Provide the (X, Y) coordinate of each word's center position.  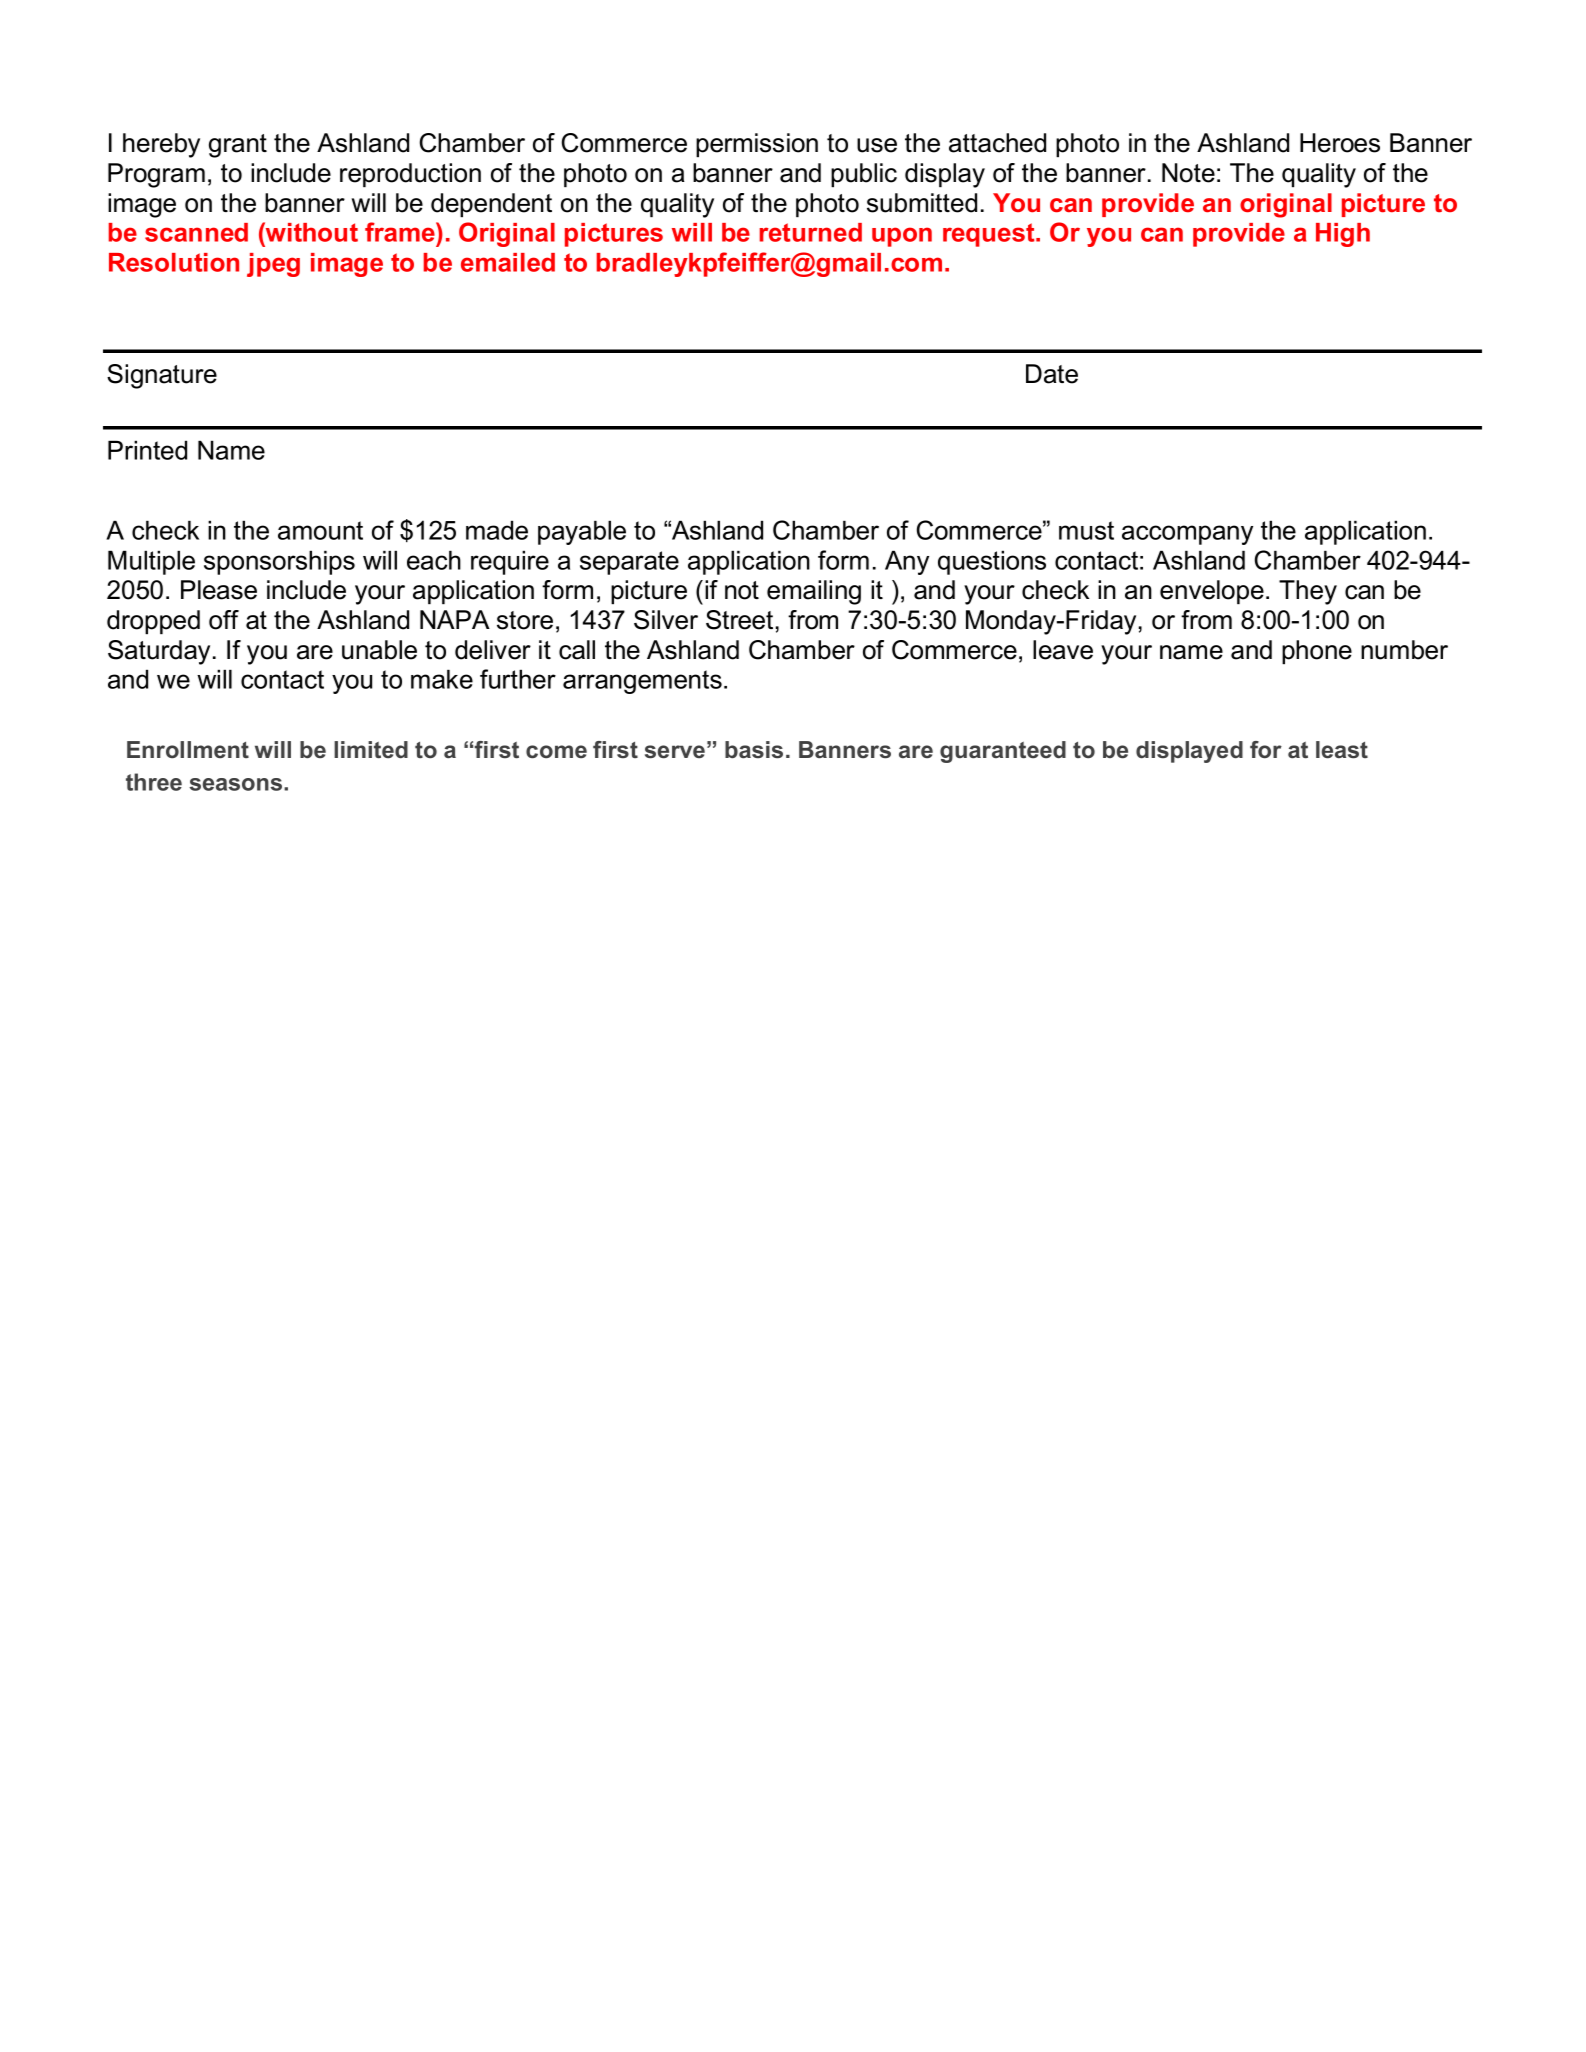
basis (754, 750)
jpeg (273, 265)
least (1342, 750)
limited (371, 749)
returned (811, 232)
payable (582, 532)
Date (1052, 374)
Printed (147, 450)
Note (1188, 173)
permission (757, 145)
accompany (1187, 535)
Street (739, 620)
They (1308, 592)
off (224, 620)
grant (238, 146)
